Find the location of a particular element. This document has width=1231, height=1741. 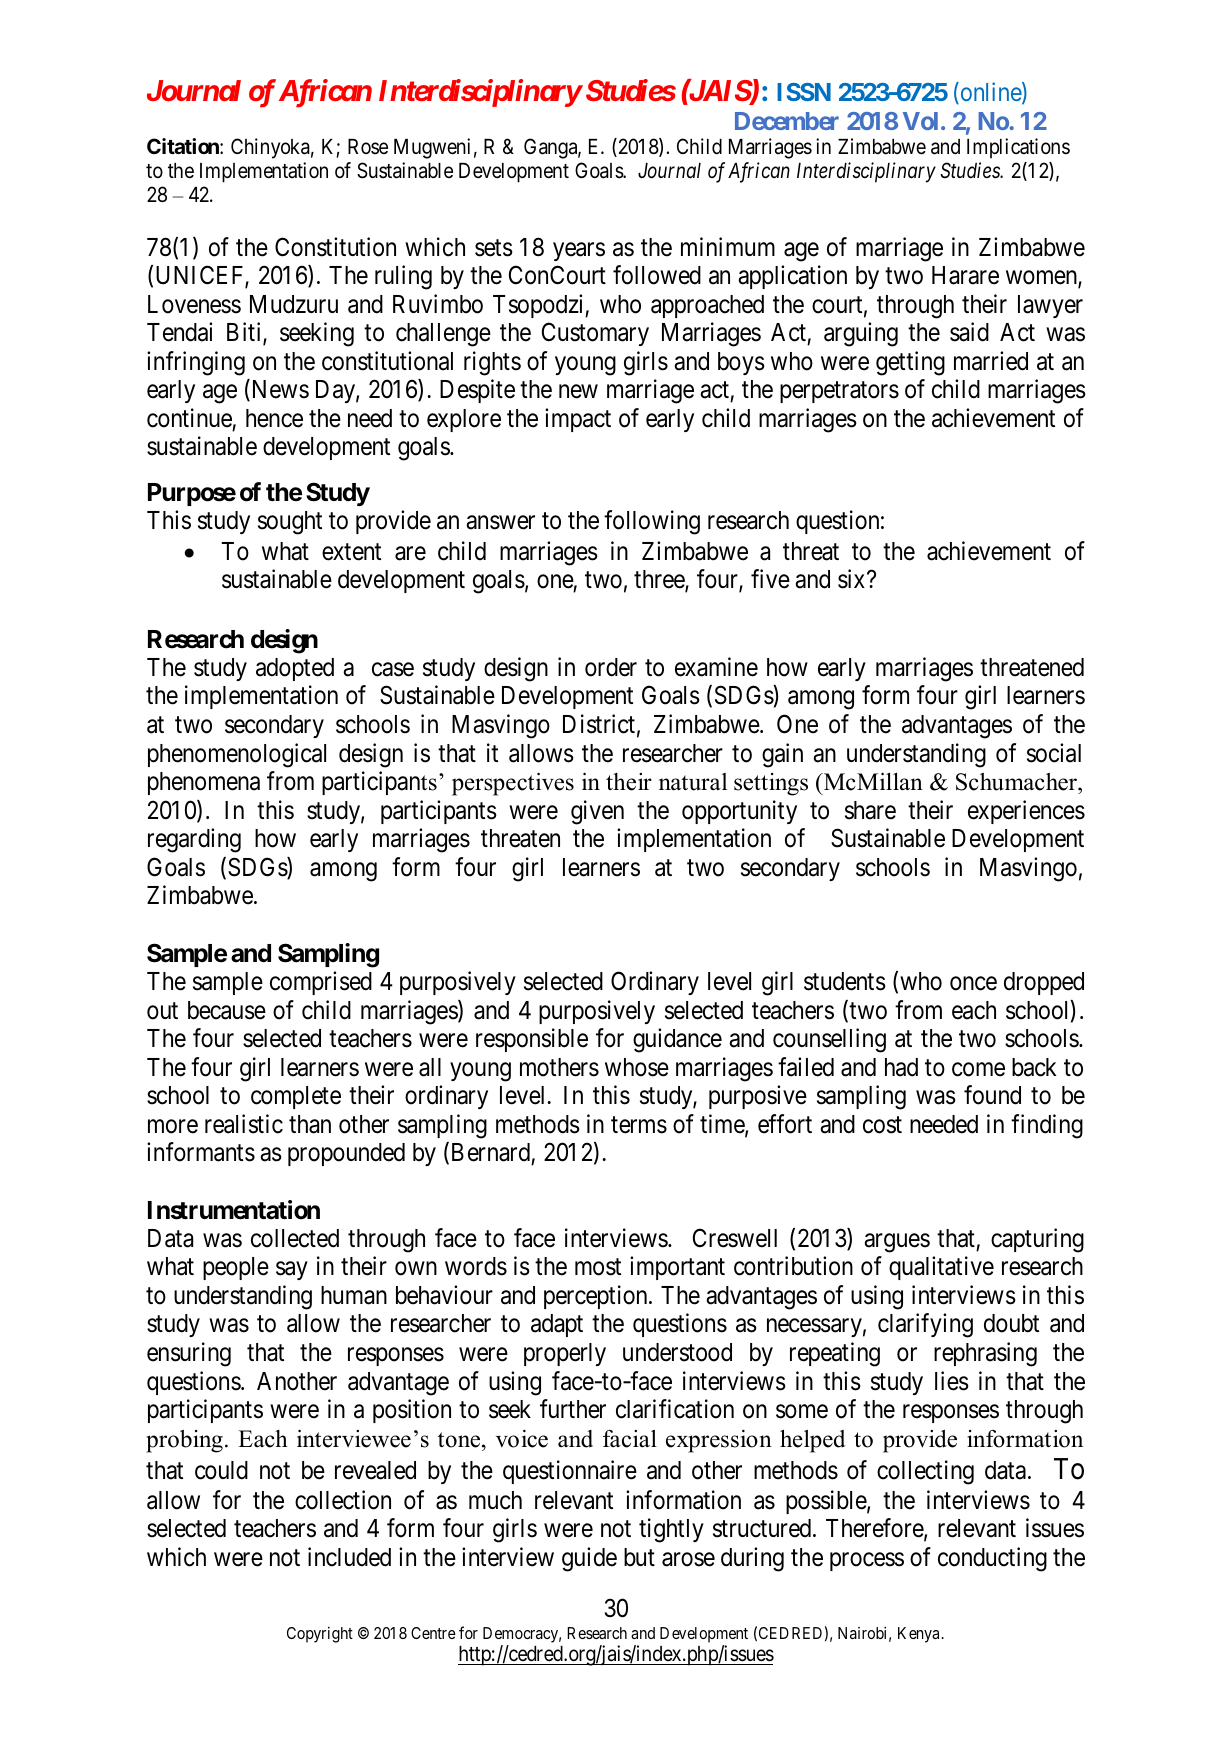

perception is located at coordinates (597, 1297).
